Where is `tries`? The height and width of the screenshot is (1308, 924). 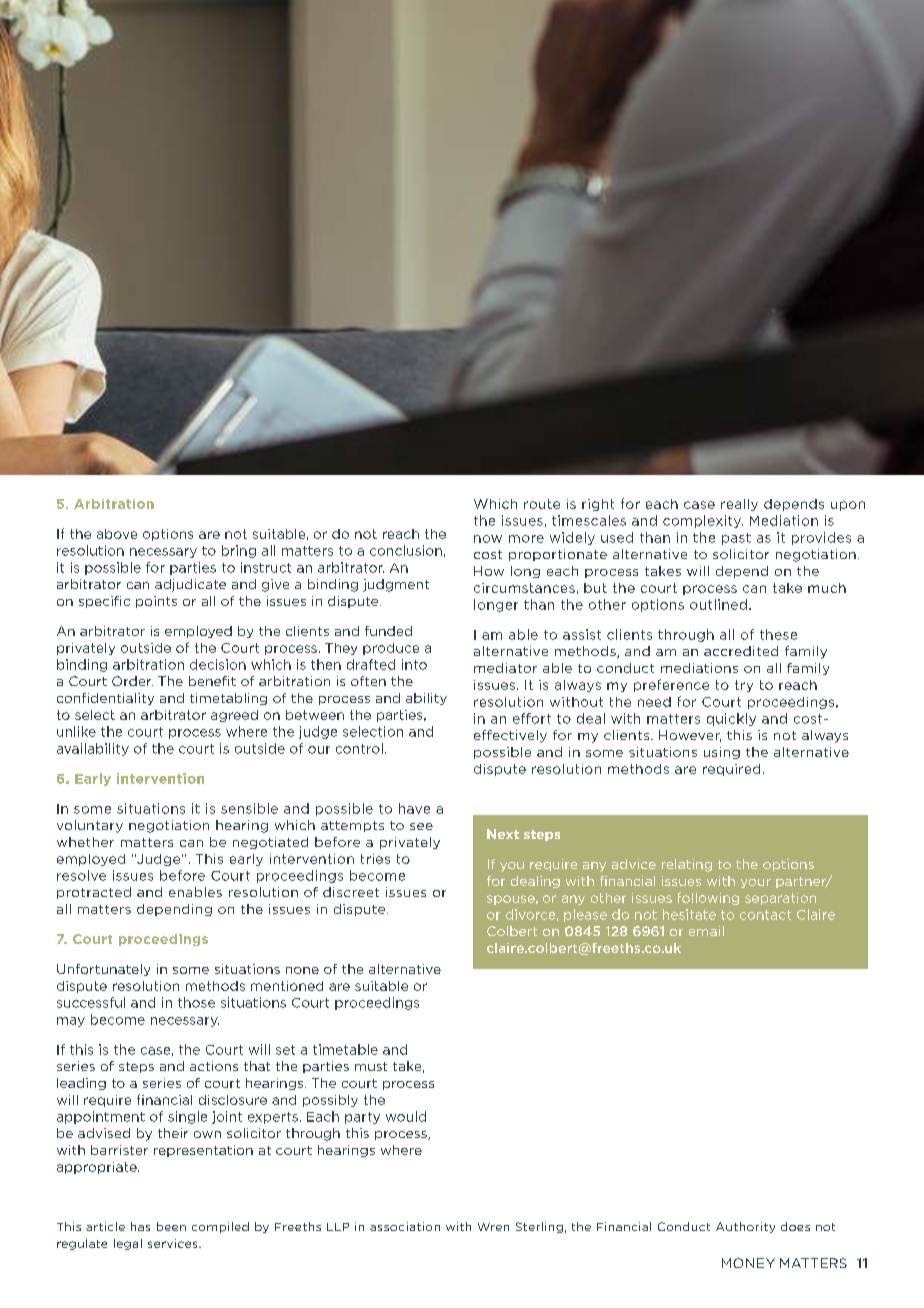
tries is located at coordinates (375, 859).
